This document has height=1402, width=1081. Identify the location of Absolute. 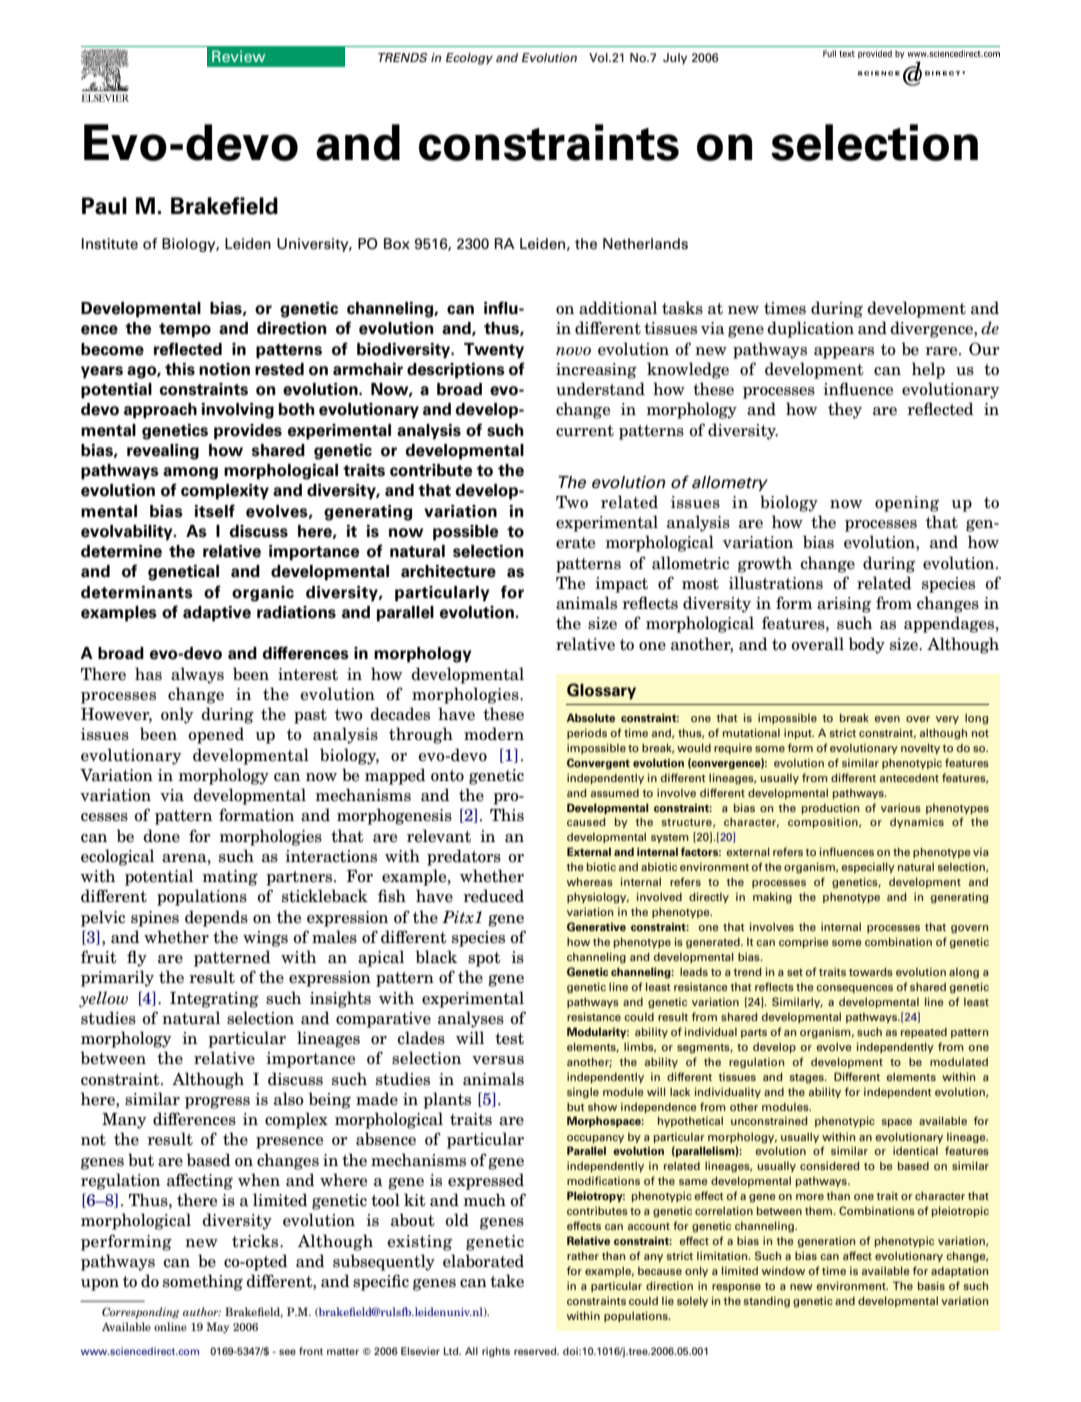
(590, 717).
